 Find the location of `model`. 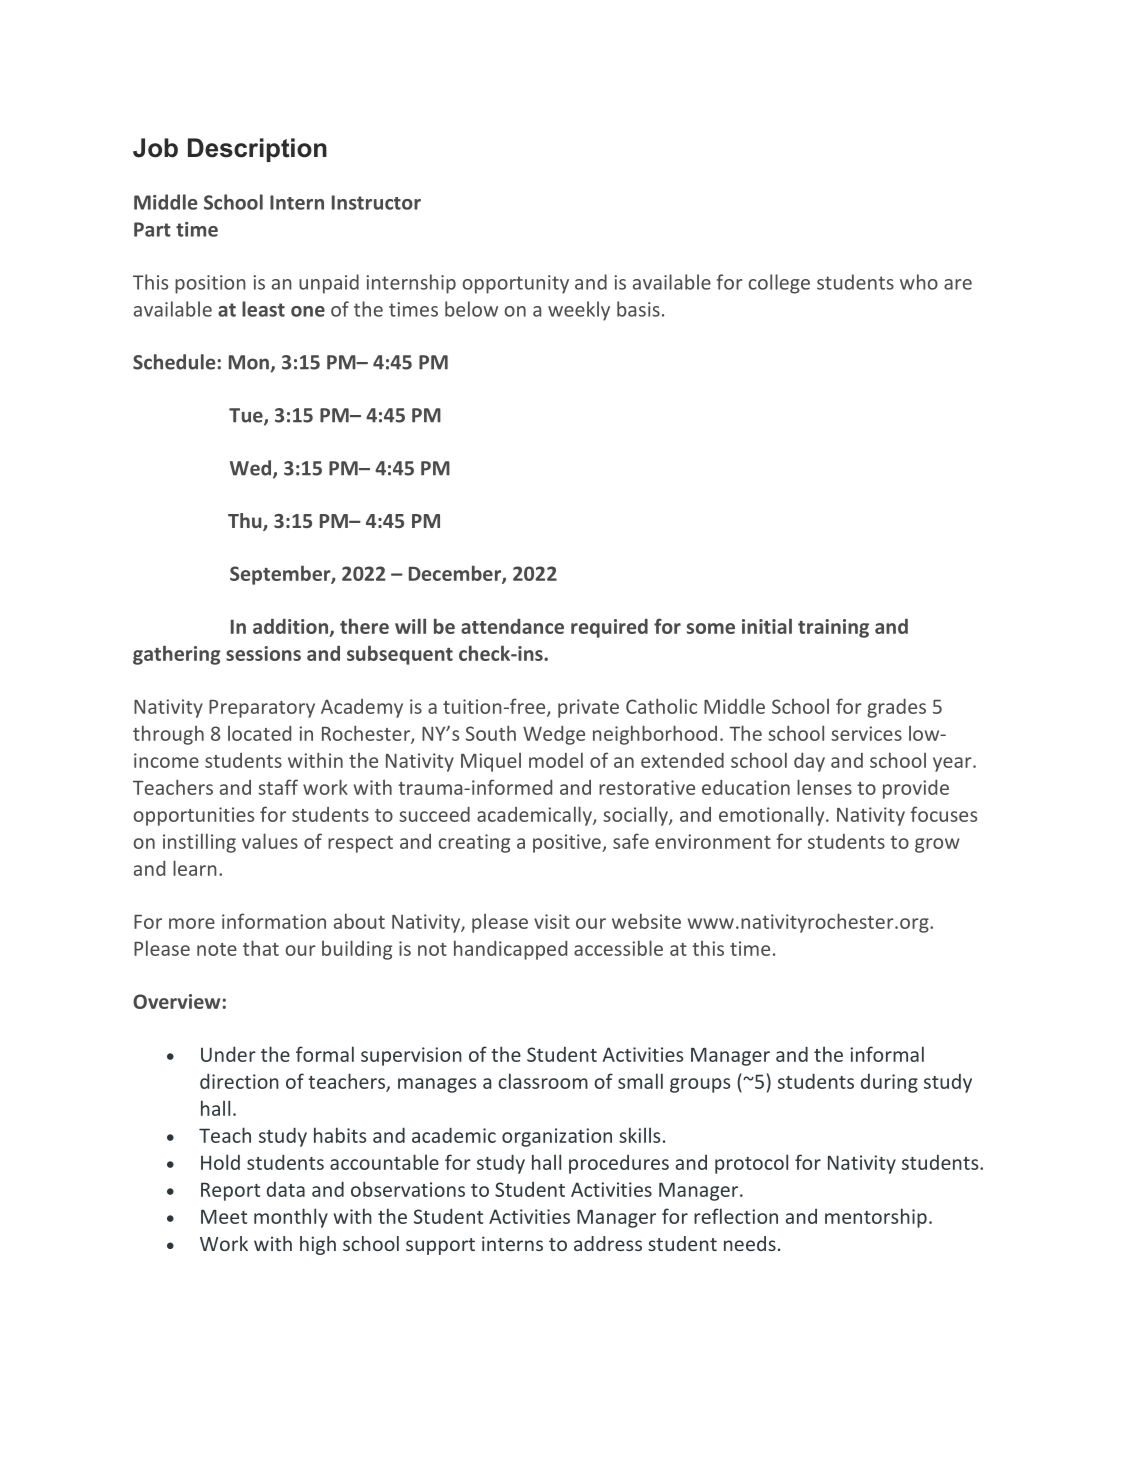

model is located at coordinates (556, 760).
